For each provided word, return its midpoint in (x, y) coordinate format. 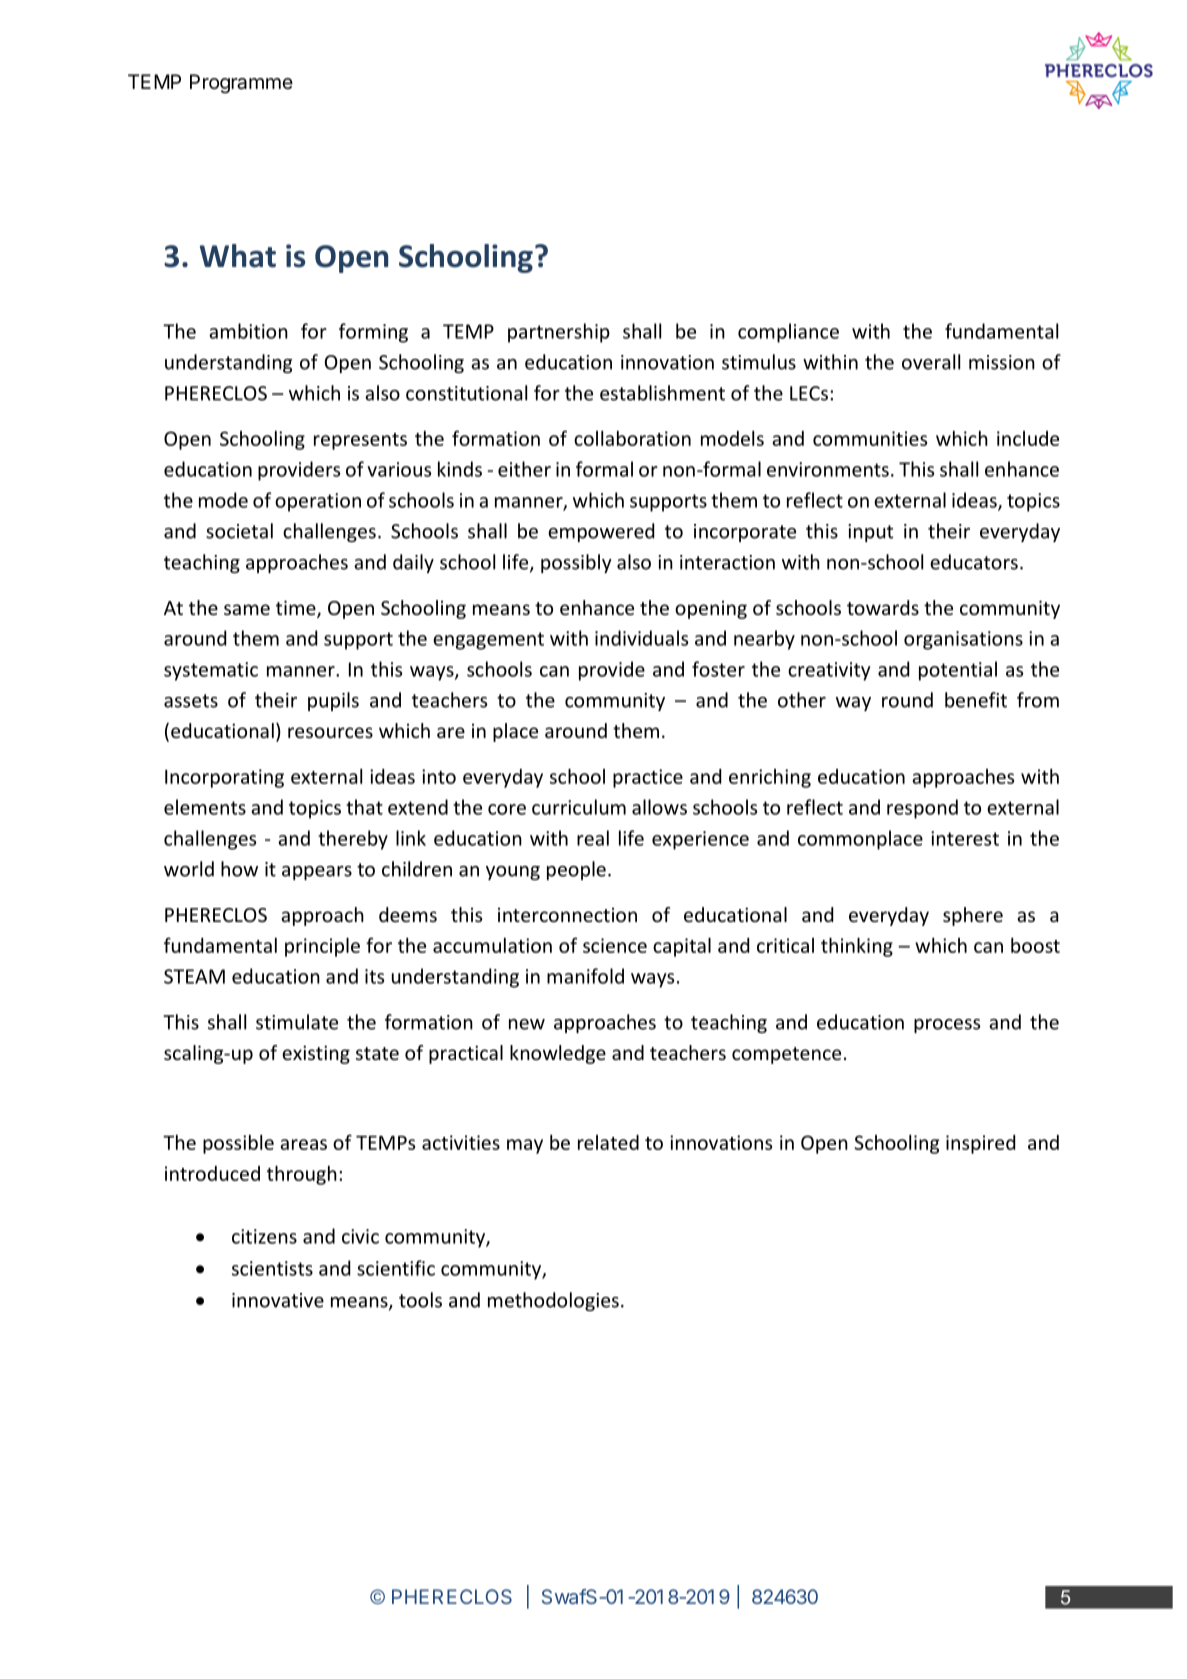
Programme (241, 84)
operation (318, 502)
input (870, 533)
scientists (272, 1268)
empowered (601, 532)
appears (317, 873)
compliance (788, 333)
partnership (559, 333)
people (576, 870)
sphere (973, 916)
